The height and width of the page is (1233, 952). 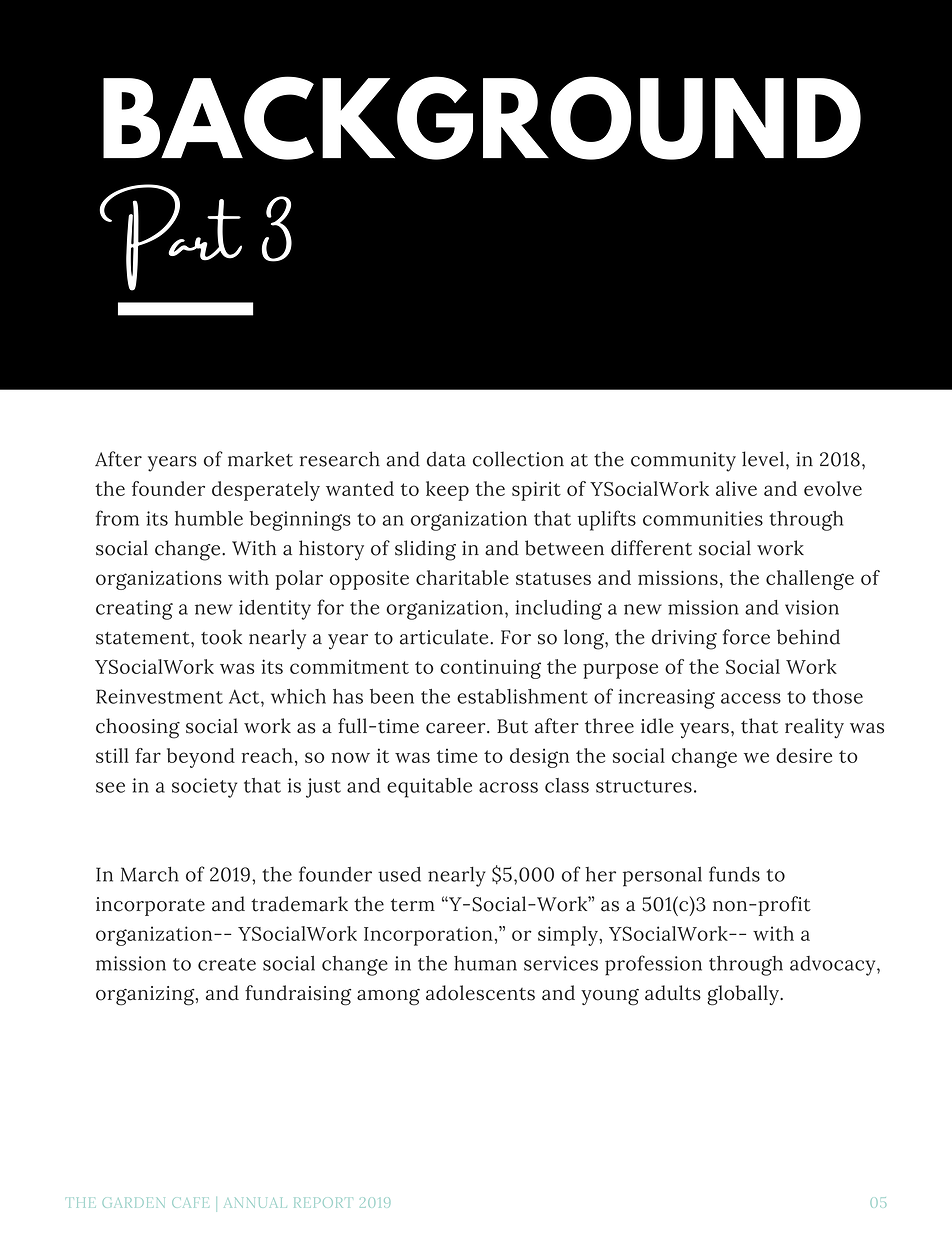 What do you see at coordinates (428, 936) in the page?
I see `Incorporation` at bounding box center [428, 936].
